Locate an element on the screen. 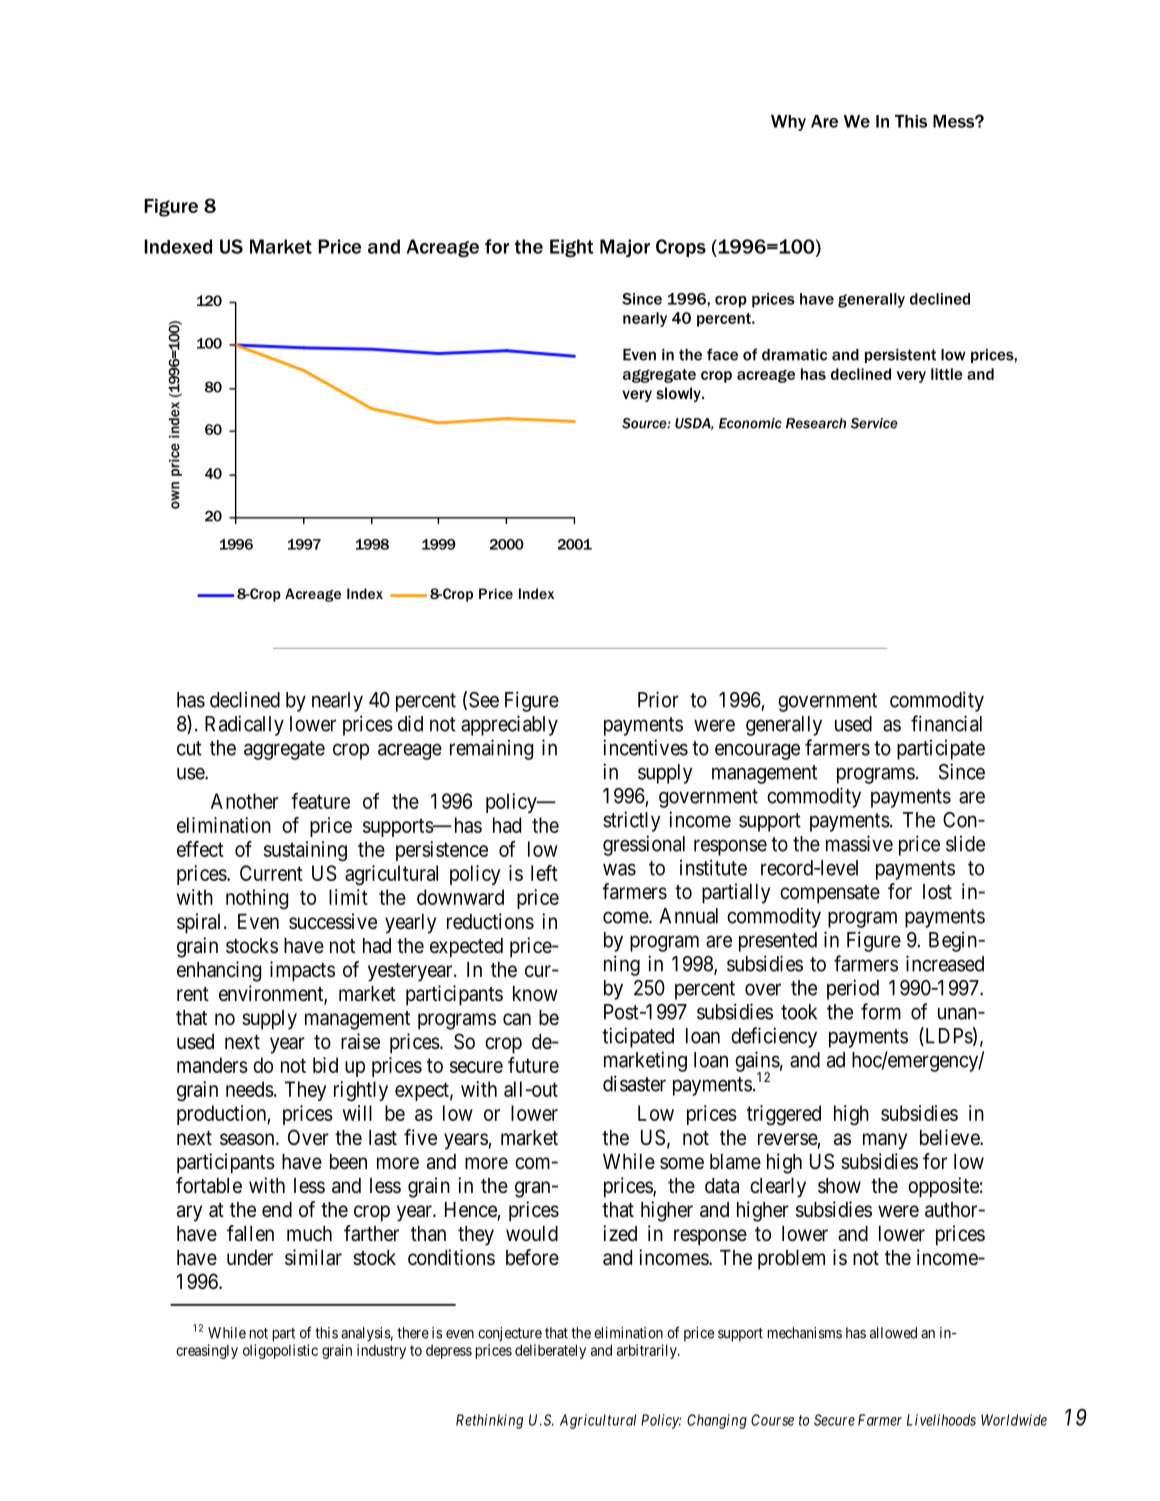  financial is located at coordinates (946, 723).
